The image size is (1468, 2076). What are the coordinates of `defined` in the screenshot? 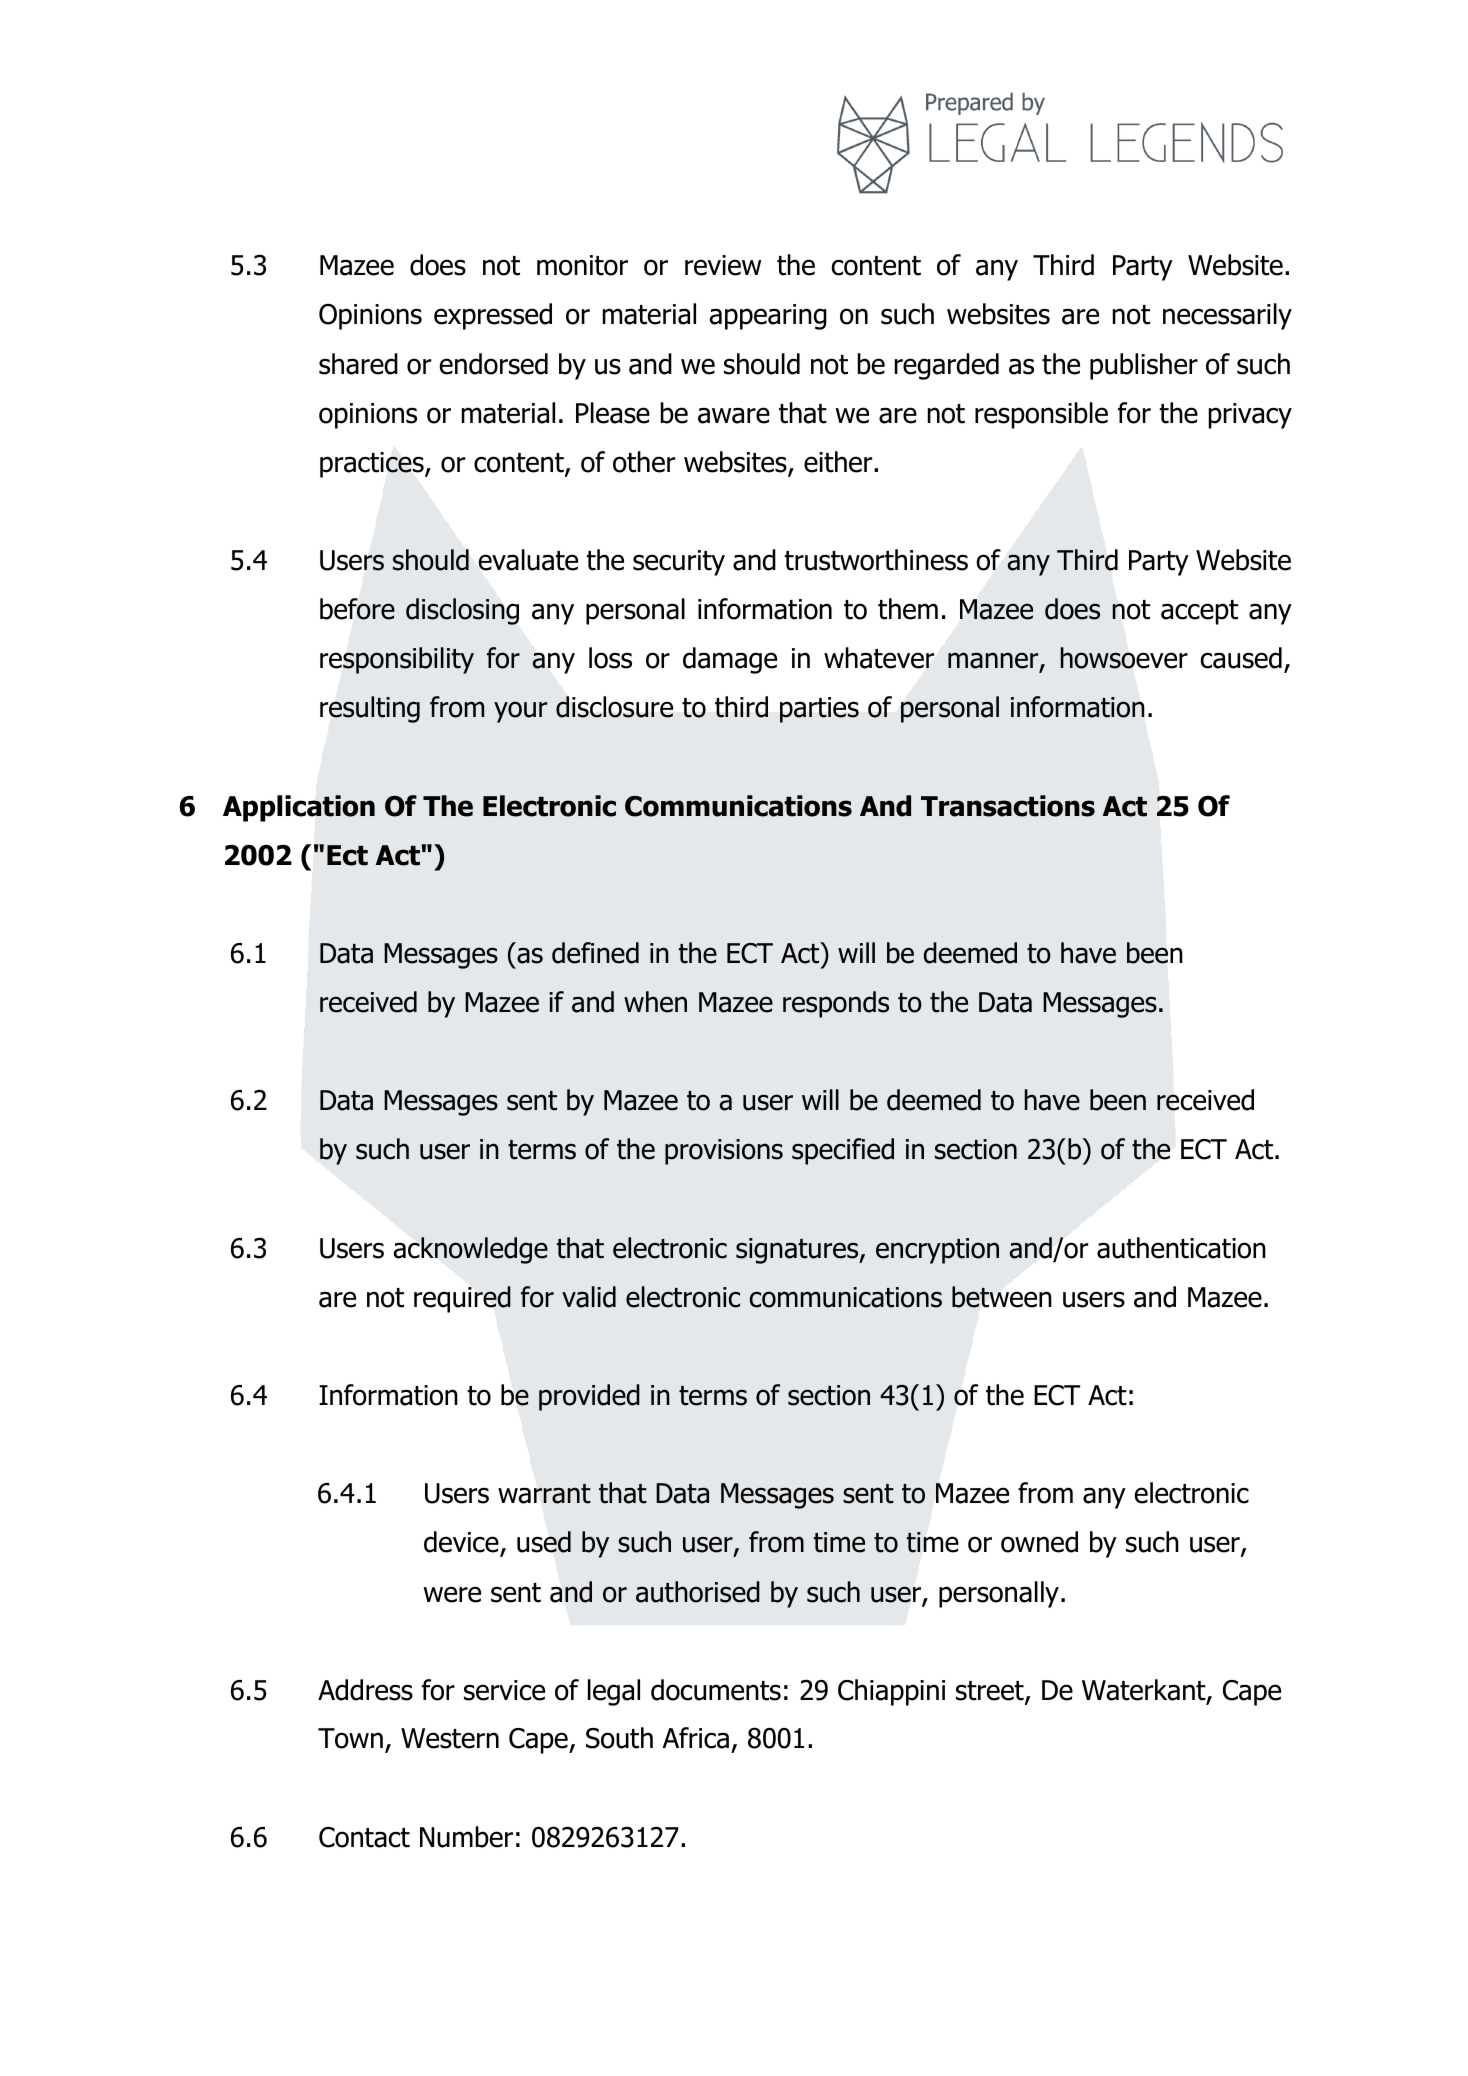 It's located at (595, 953).
